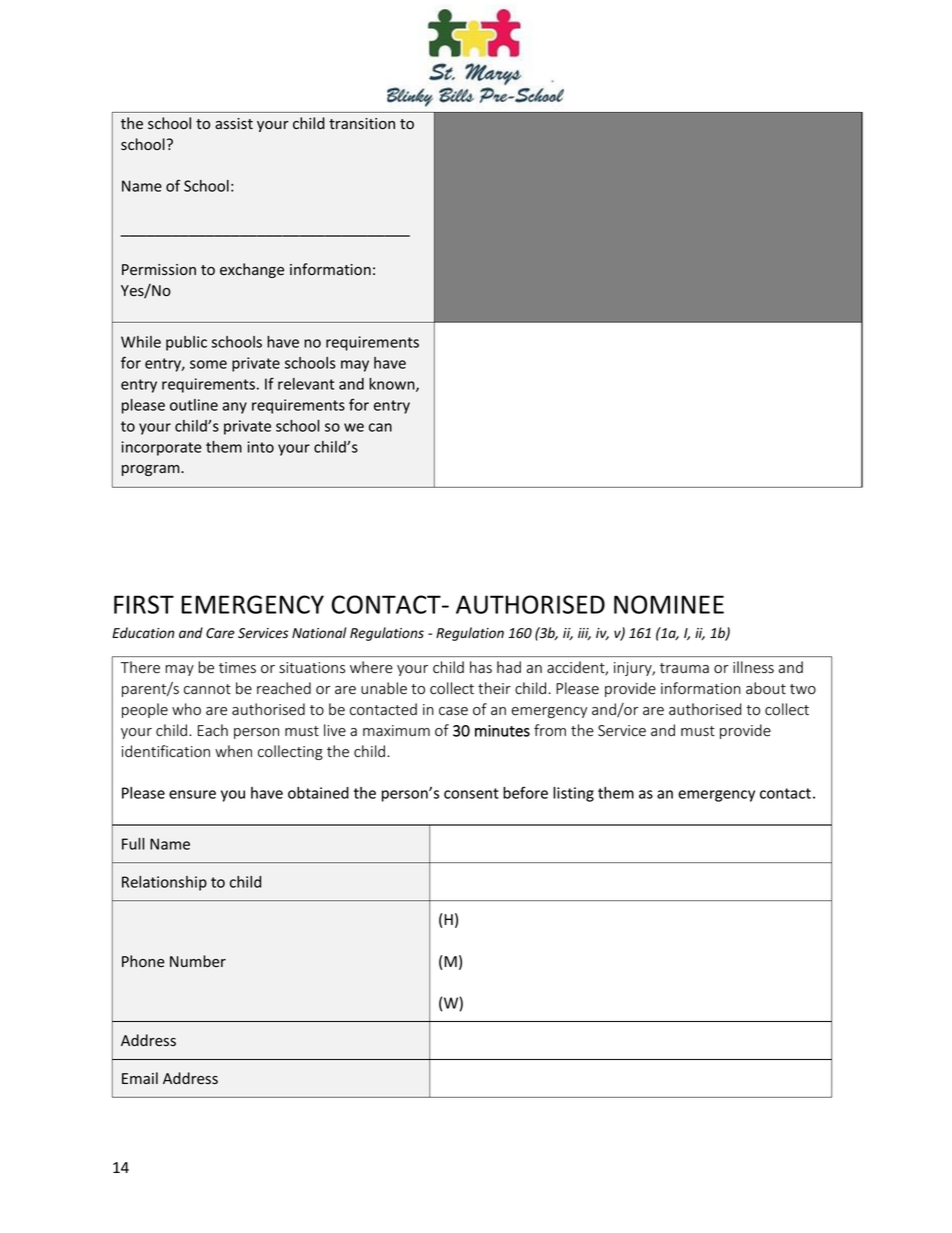 The width and height of the document is (952, 1233). I want to click on known, so click(393, 385).
